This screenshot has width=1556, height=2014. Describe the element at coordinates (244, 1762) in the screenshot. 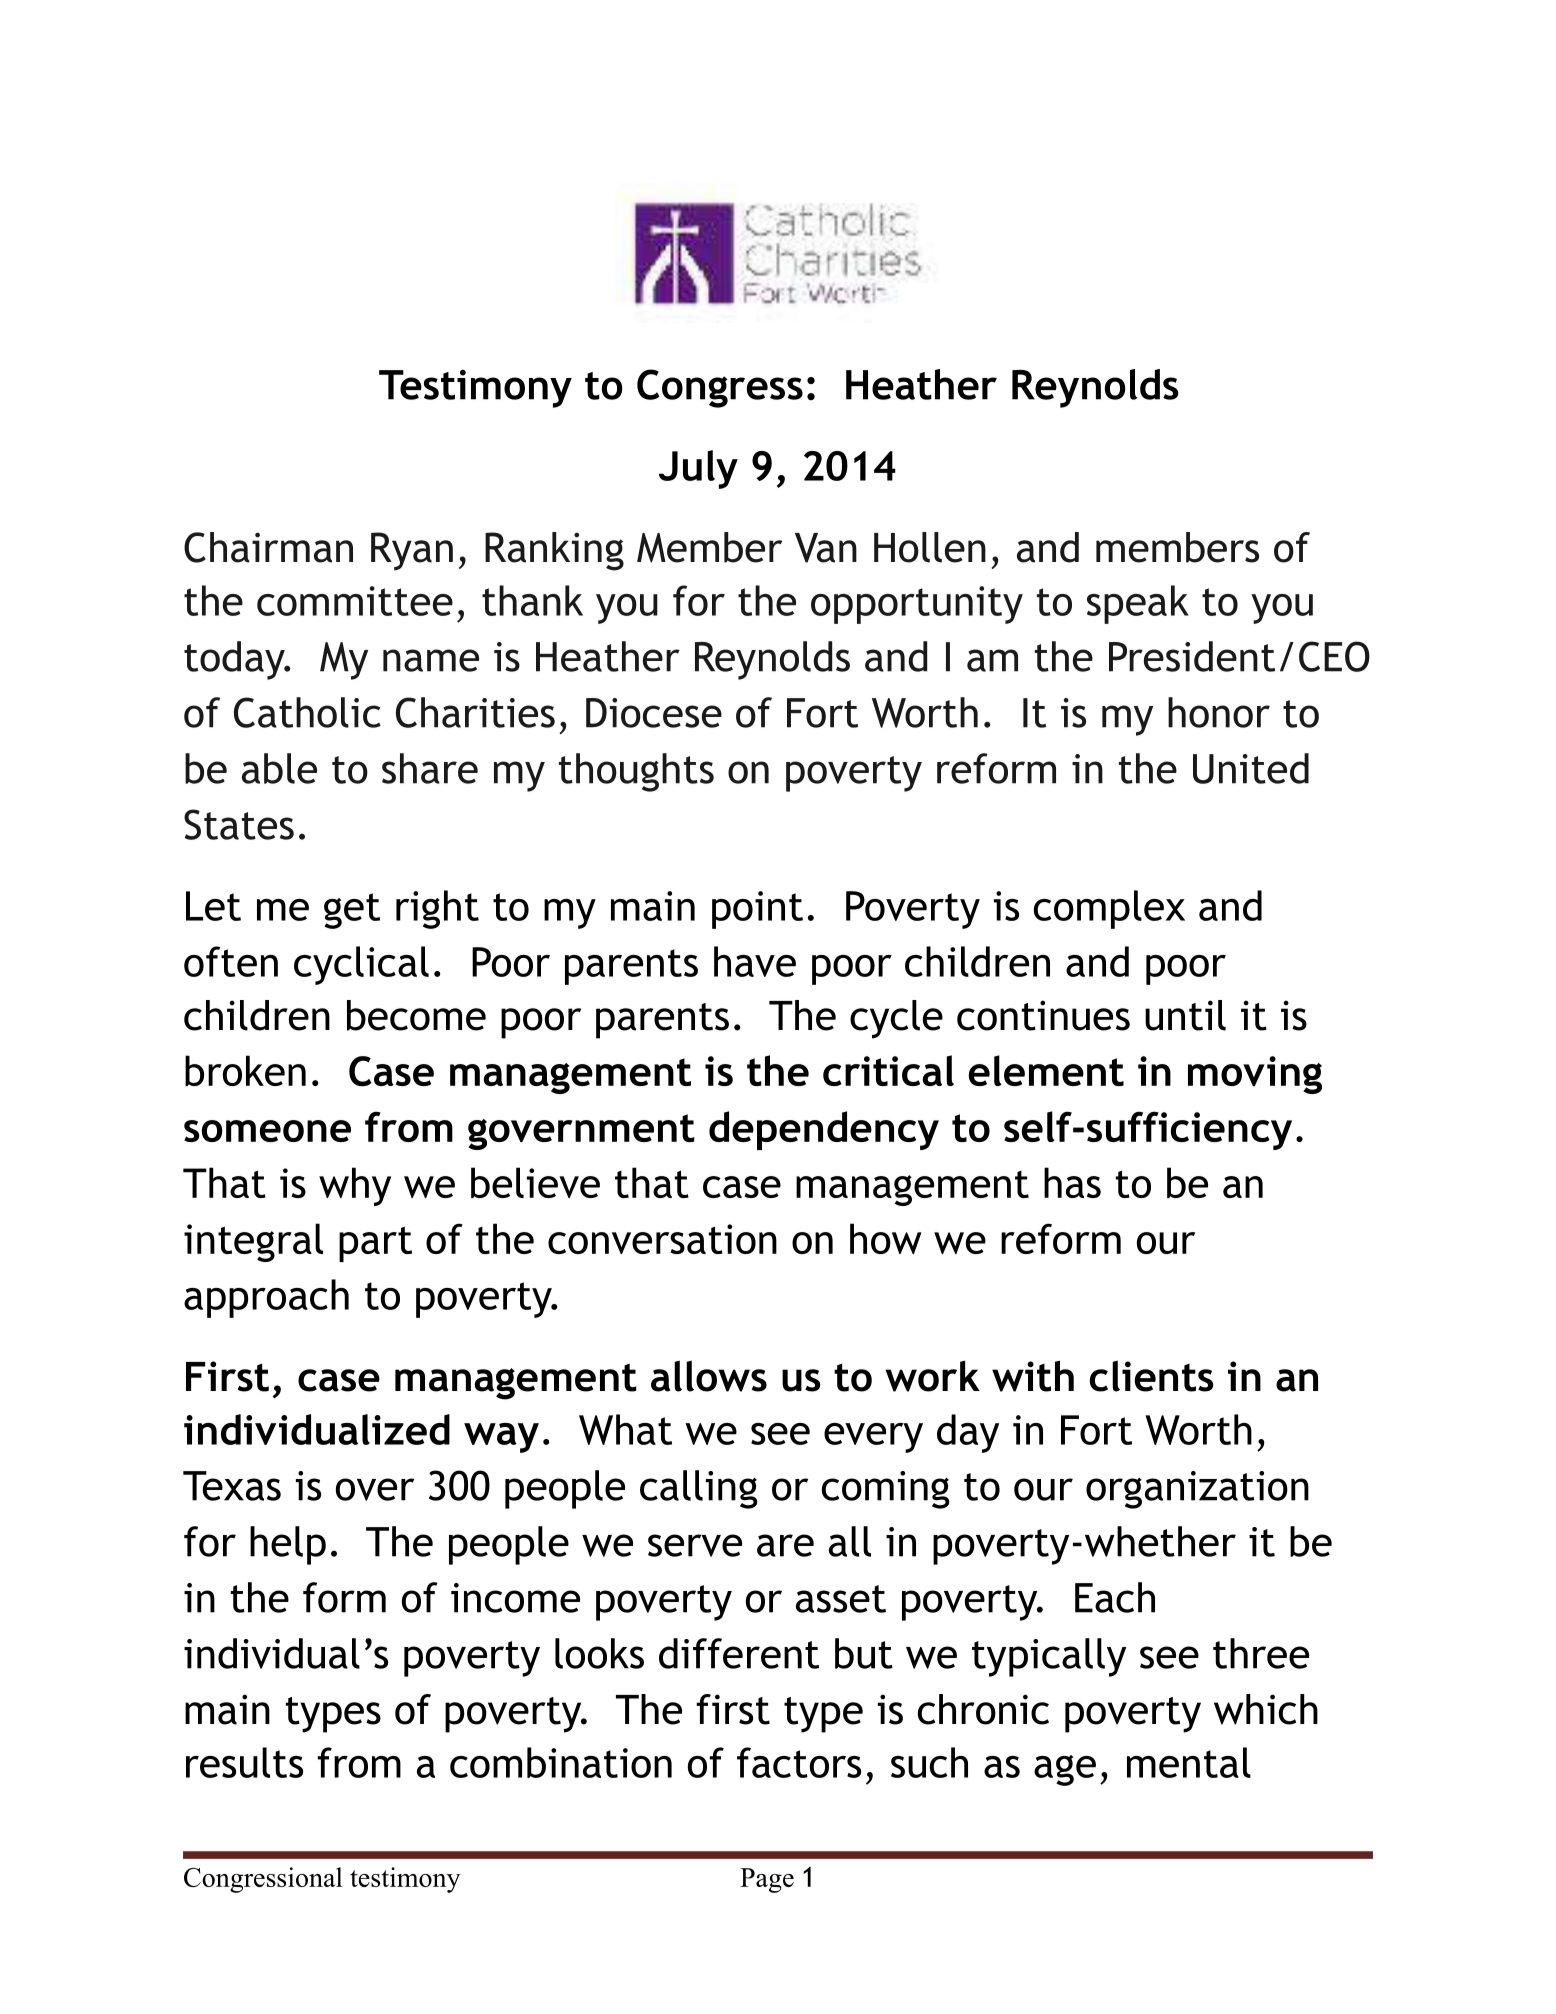

I see `results` at that location.
